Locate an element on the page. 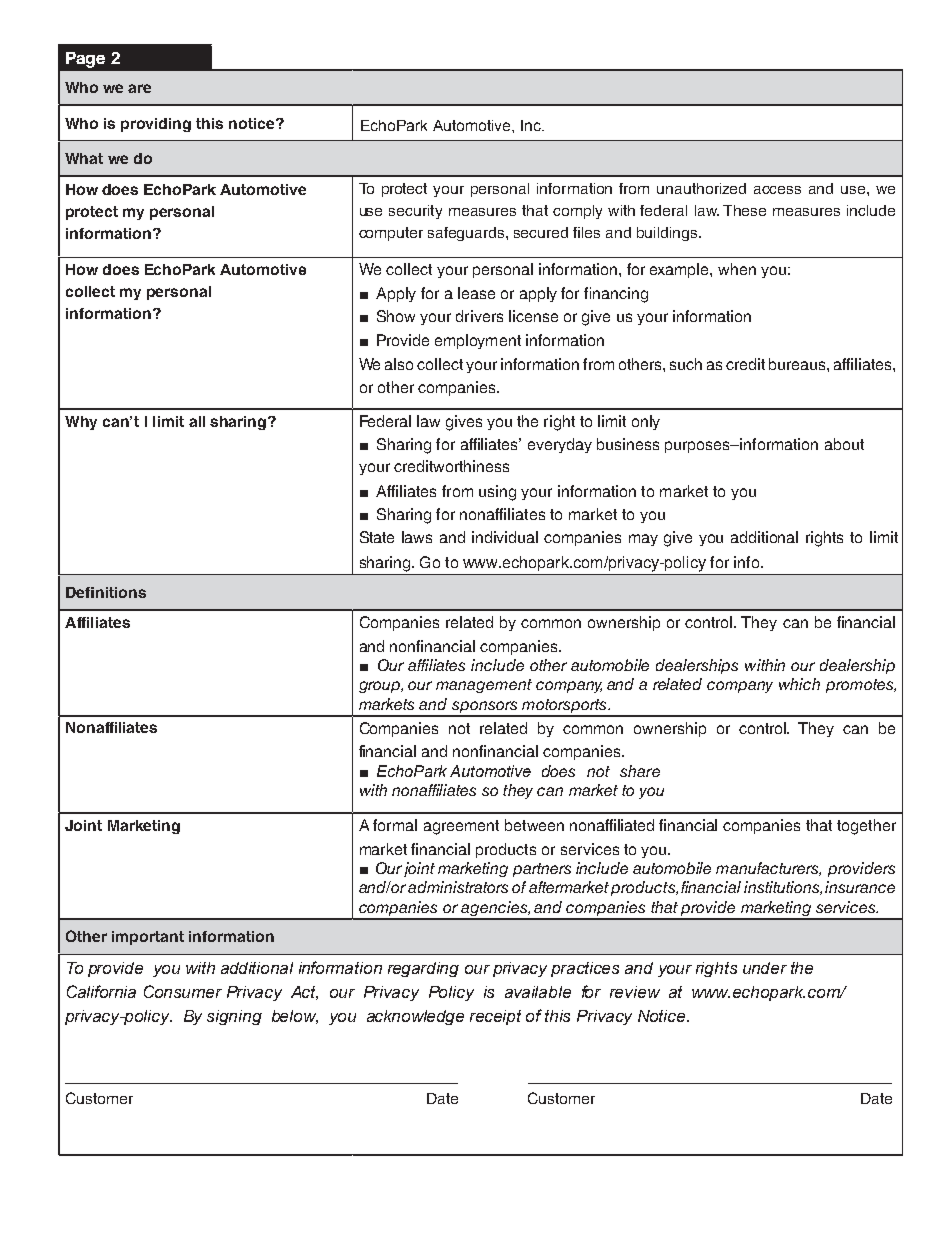 The height and width of the page is (1233, 952). receipt is located at coordinates (495, 1017).
